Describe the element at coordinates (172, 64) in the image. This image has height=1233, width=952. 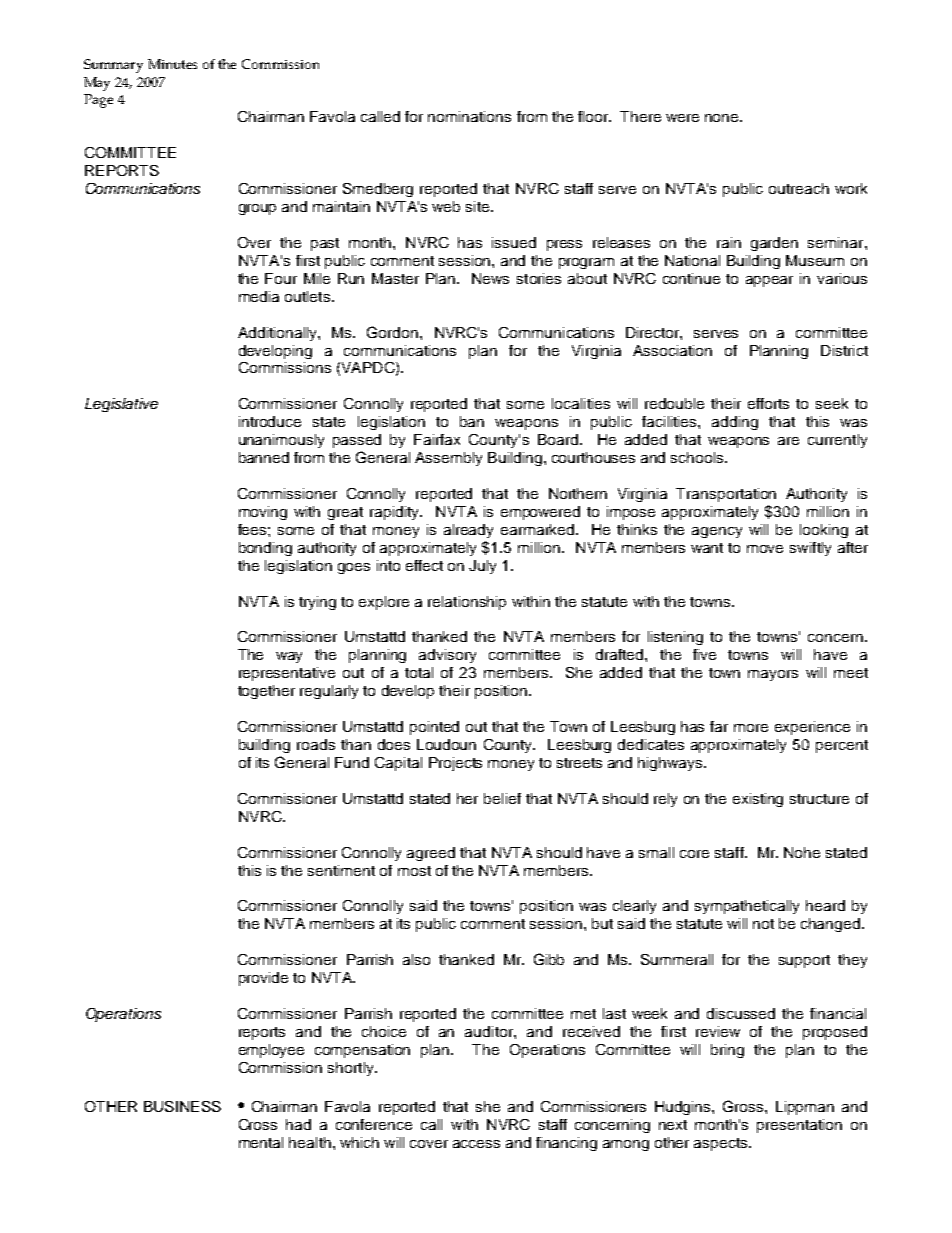
I see `Minutes` at that location.
